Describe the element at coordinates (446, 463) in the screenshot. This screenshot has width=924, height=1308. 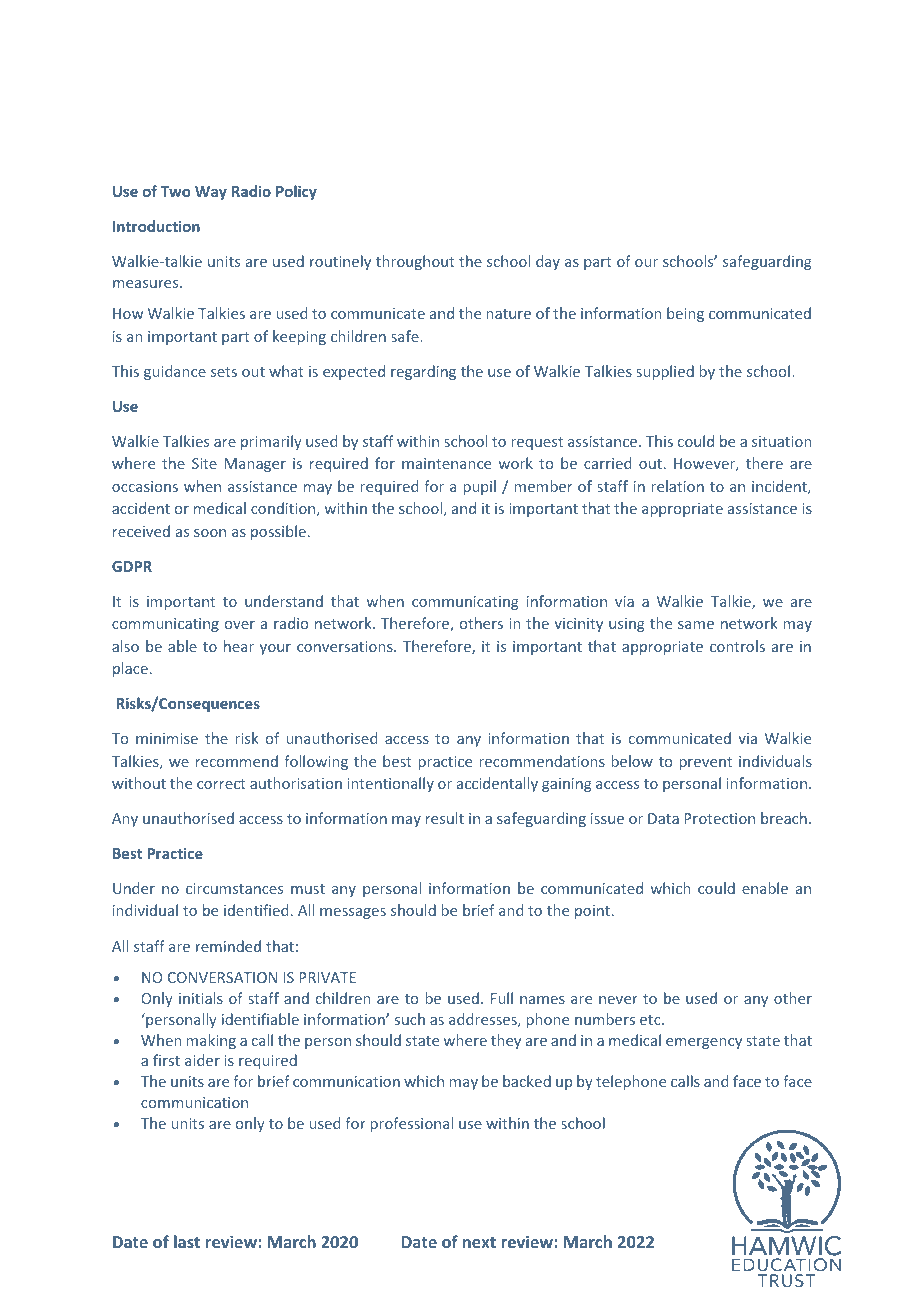
I see `maintenance` at that location.
